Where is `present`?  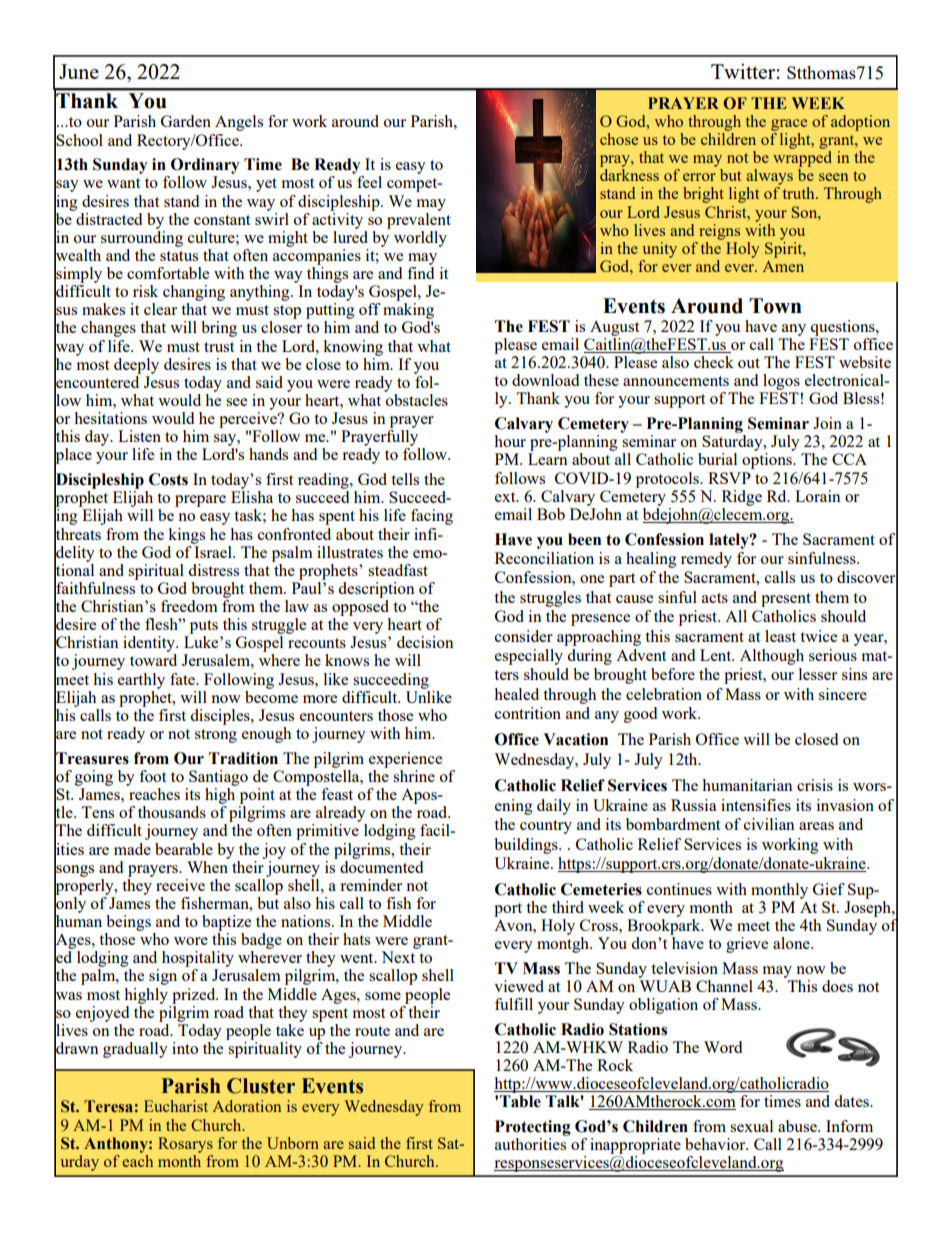 present is located at coordinates (786, 600).
